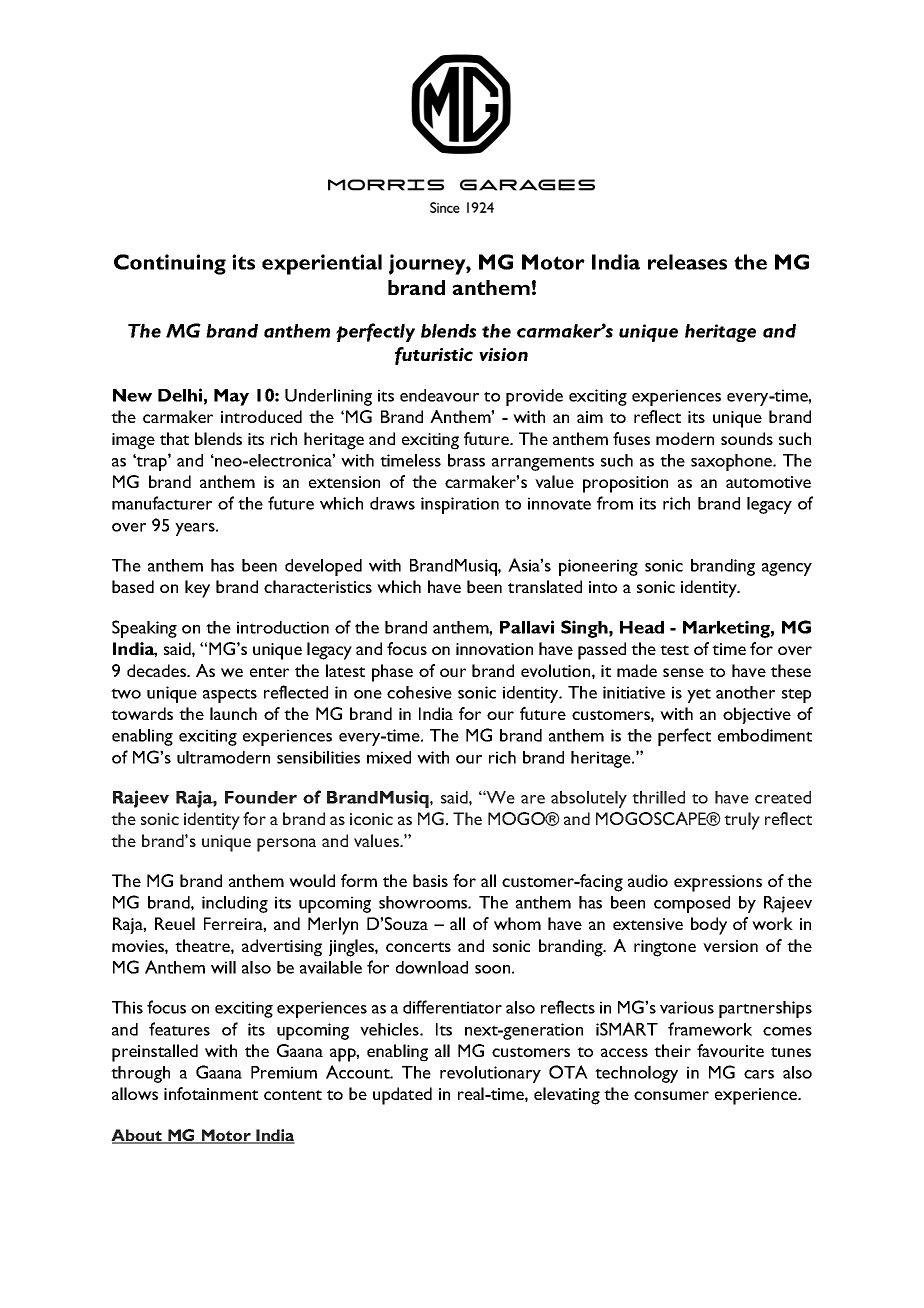  I want to click on composed, so click(692, 904).
